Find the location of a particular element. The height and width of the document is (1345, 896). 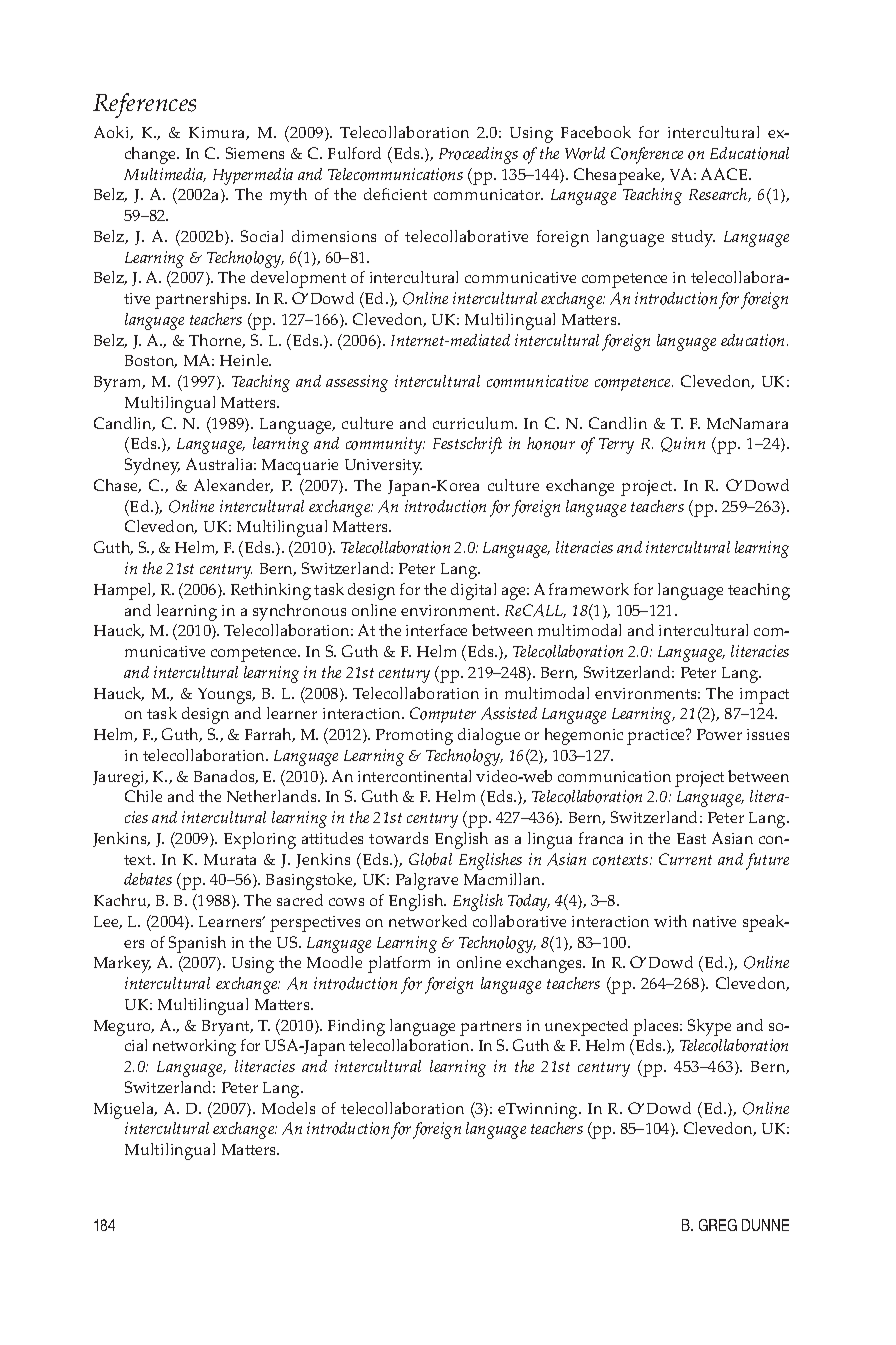

Youngs is located at coordinates (226, 696).
